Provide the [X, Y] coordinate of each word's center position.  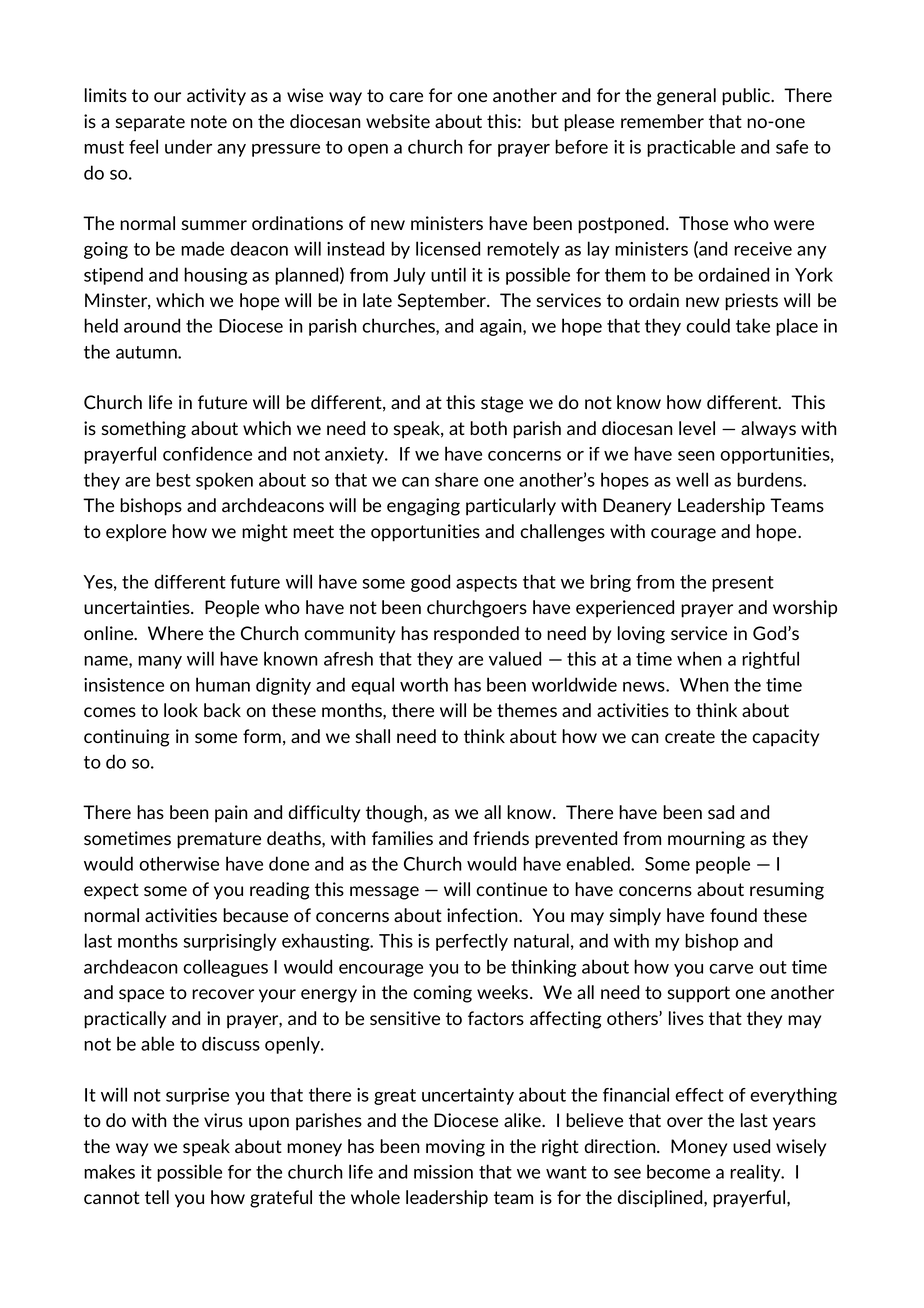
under [188, 146]
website [398, 121]
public [747, 97]
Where [175, 633]
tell [157, 1197]
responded [476, 635]
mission [443, 1172]
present [743, 584]
